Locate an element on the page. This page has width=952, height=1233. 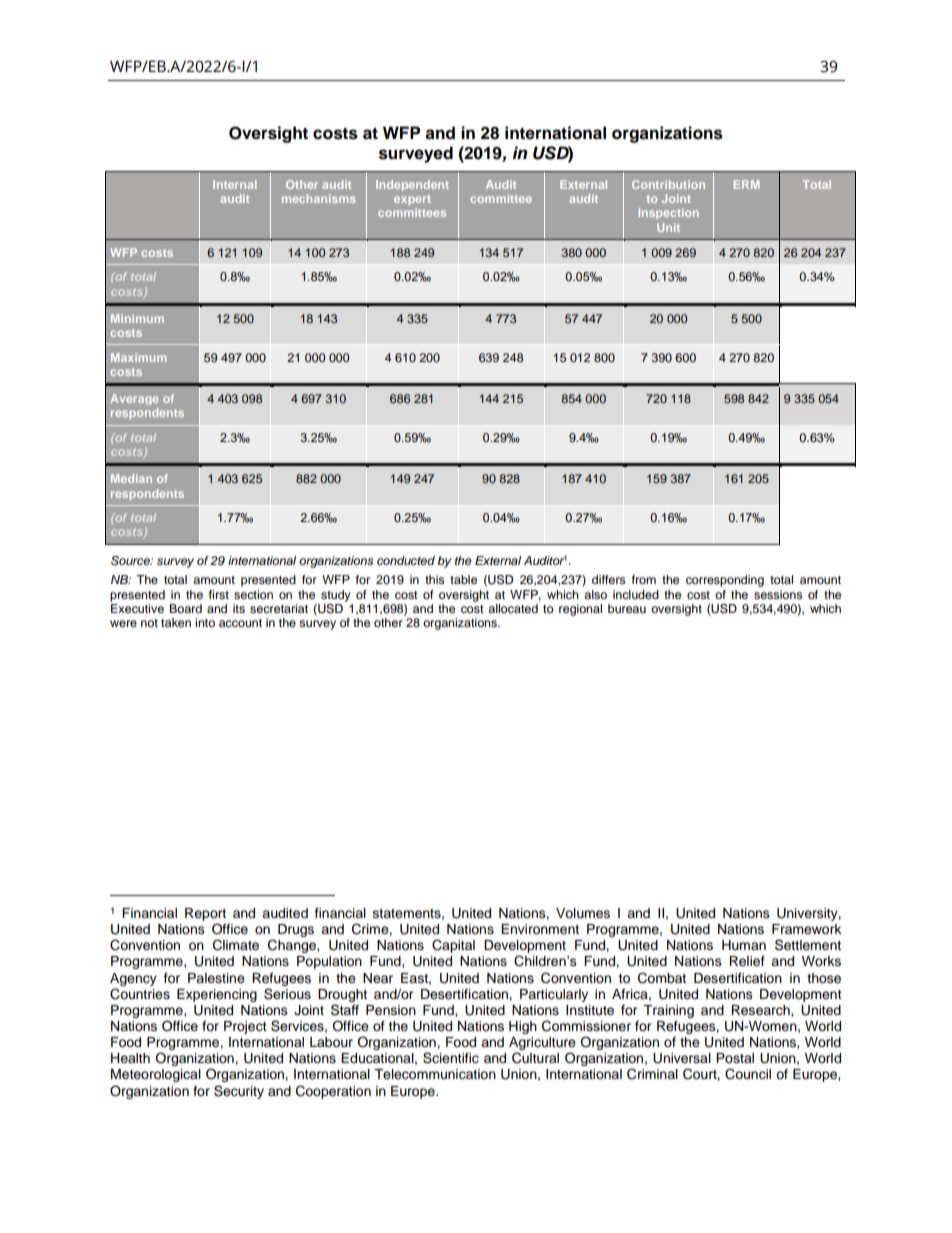
Security is located at coordinates (239, 1092).
